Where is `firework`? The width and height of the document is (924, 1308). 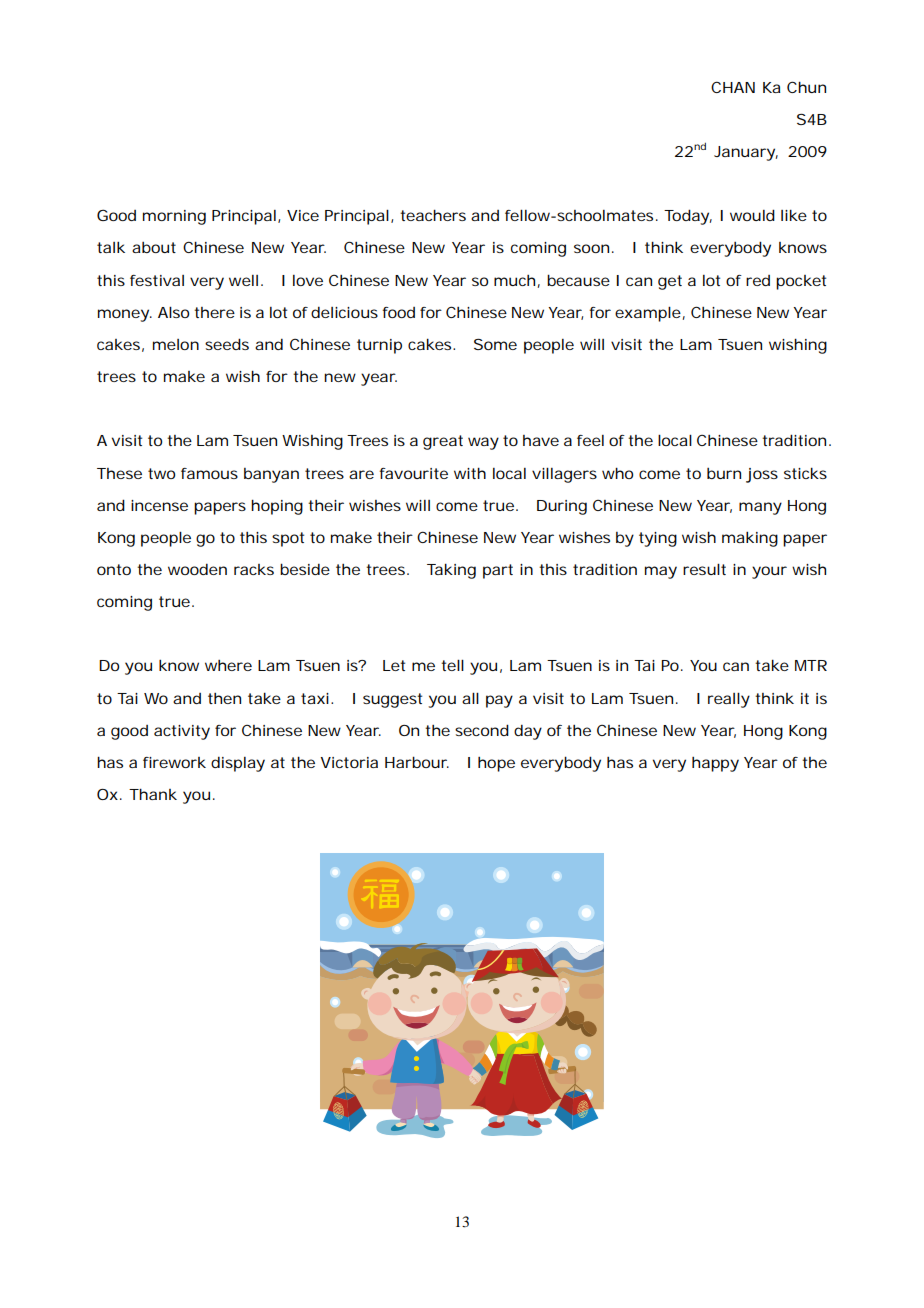 firework is located at coordinates (174, 762).
